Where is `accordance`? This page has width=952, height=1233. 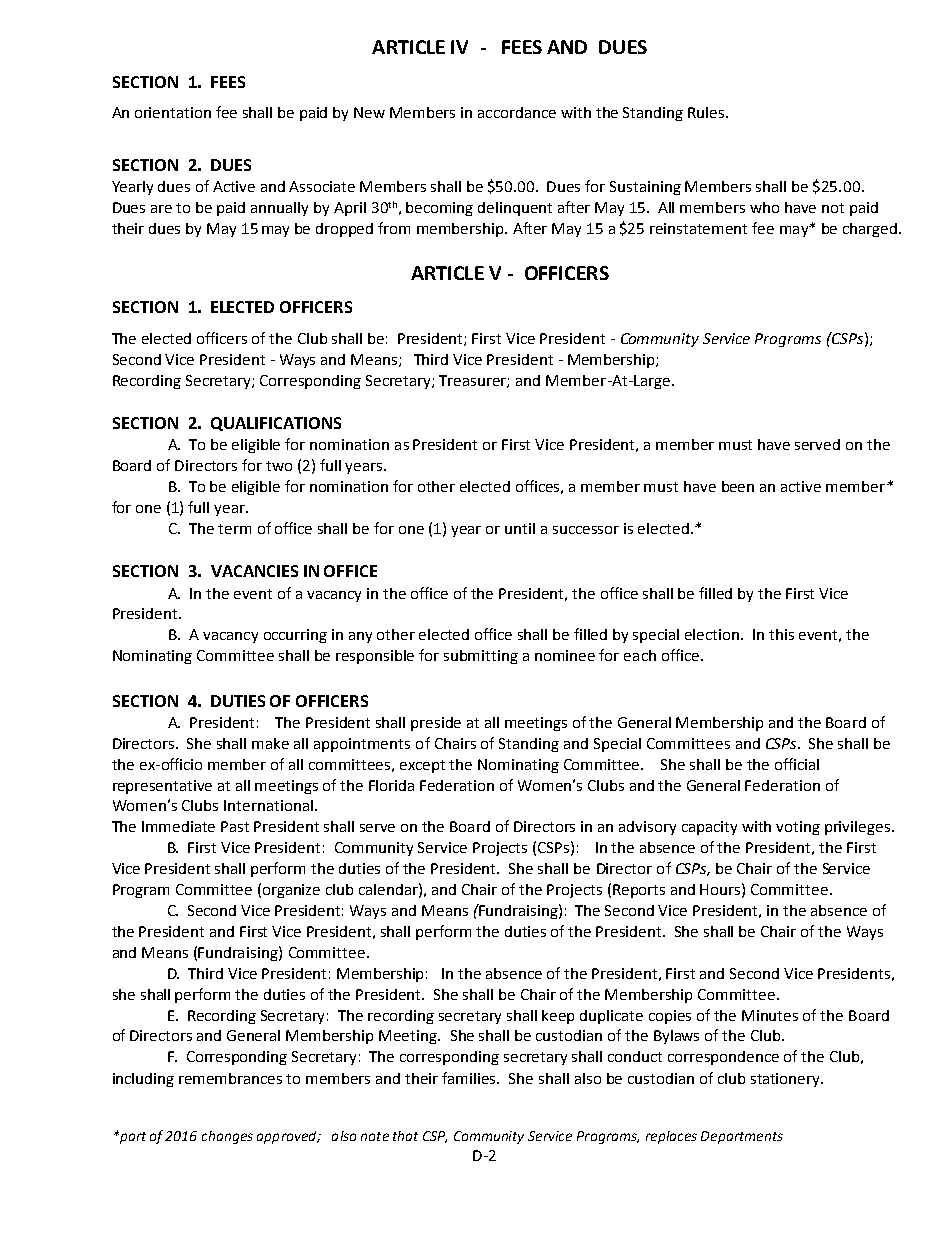
accordance is located at coordinates (517, 112).
